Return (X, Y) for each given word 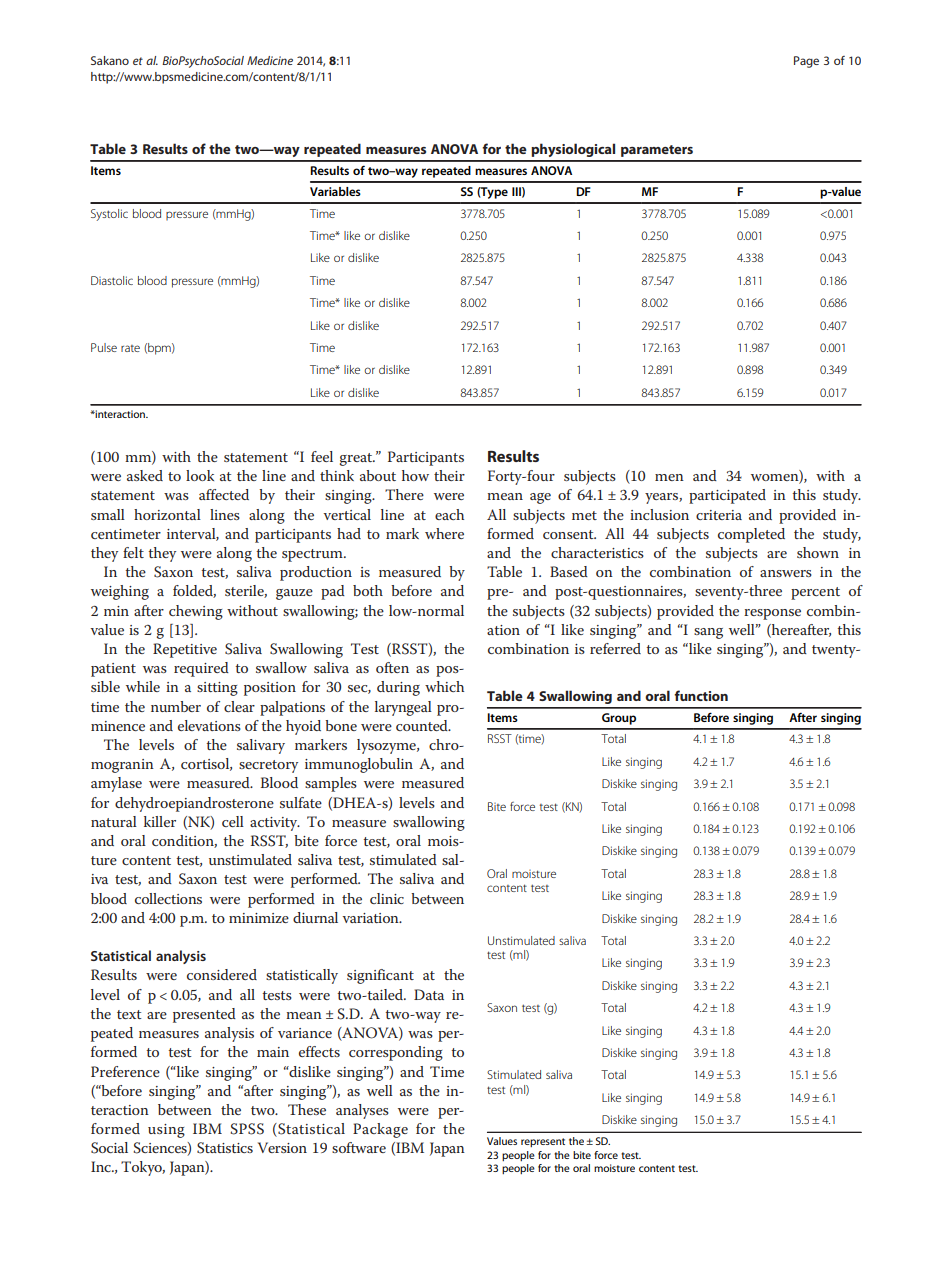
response (772, 614)
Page (806, 62)
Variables (335, 191)
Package (380, 1130)
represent (543, 1142)
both (368, 590)
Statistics (225, 1148)
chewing (196, 612)
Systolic (109, 215)
